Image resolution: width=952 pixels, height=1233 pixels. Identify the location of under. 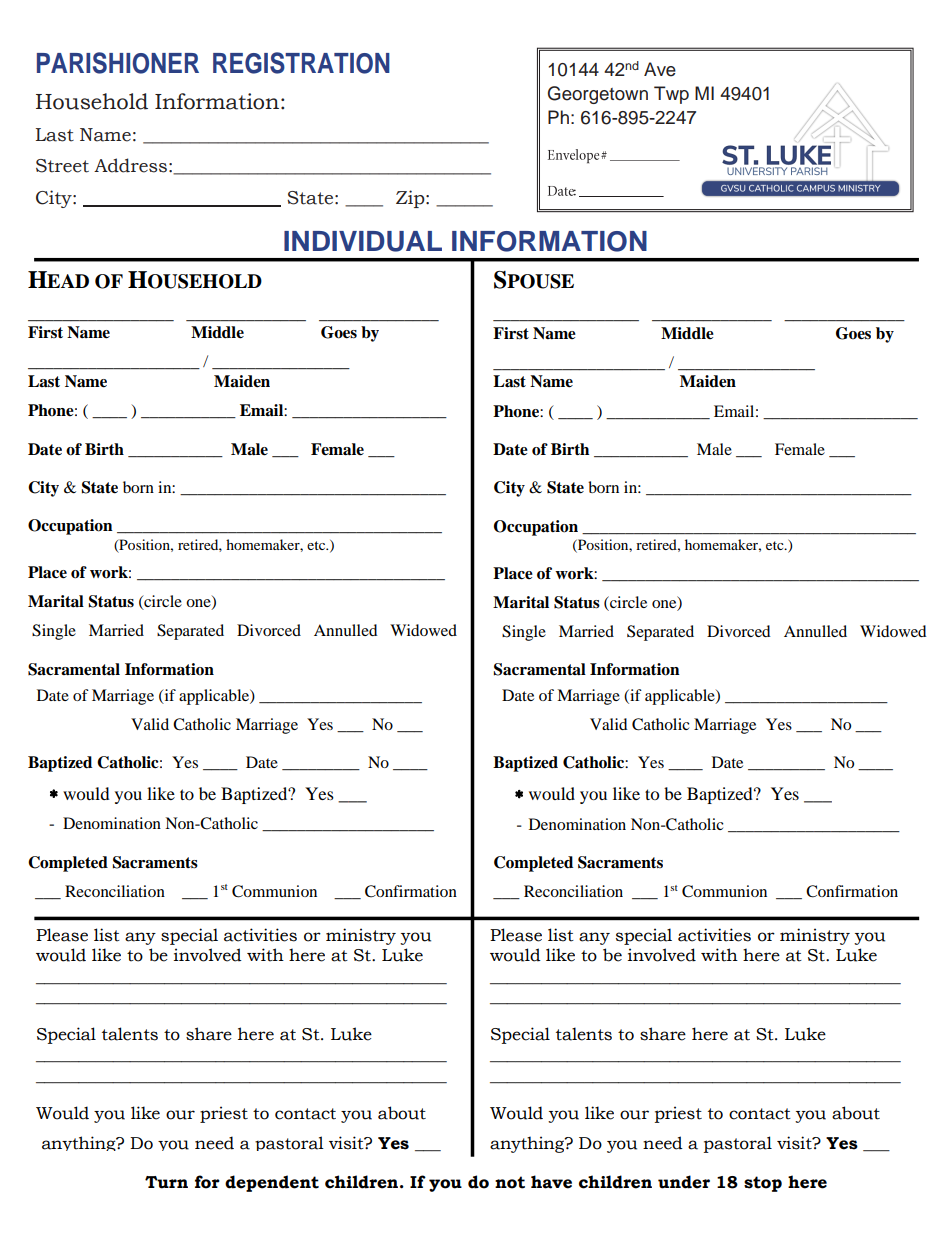
(684, 1182).
